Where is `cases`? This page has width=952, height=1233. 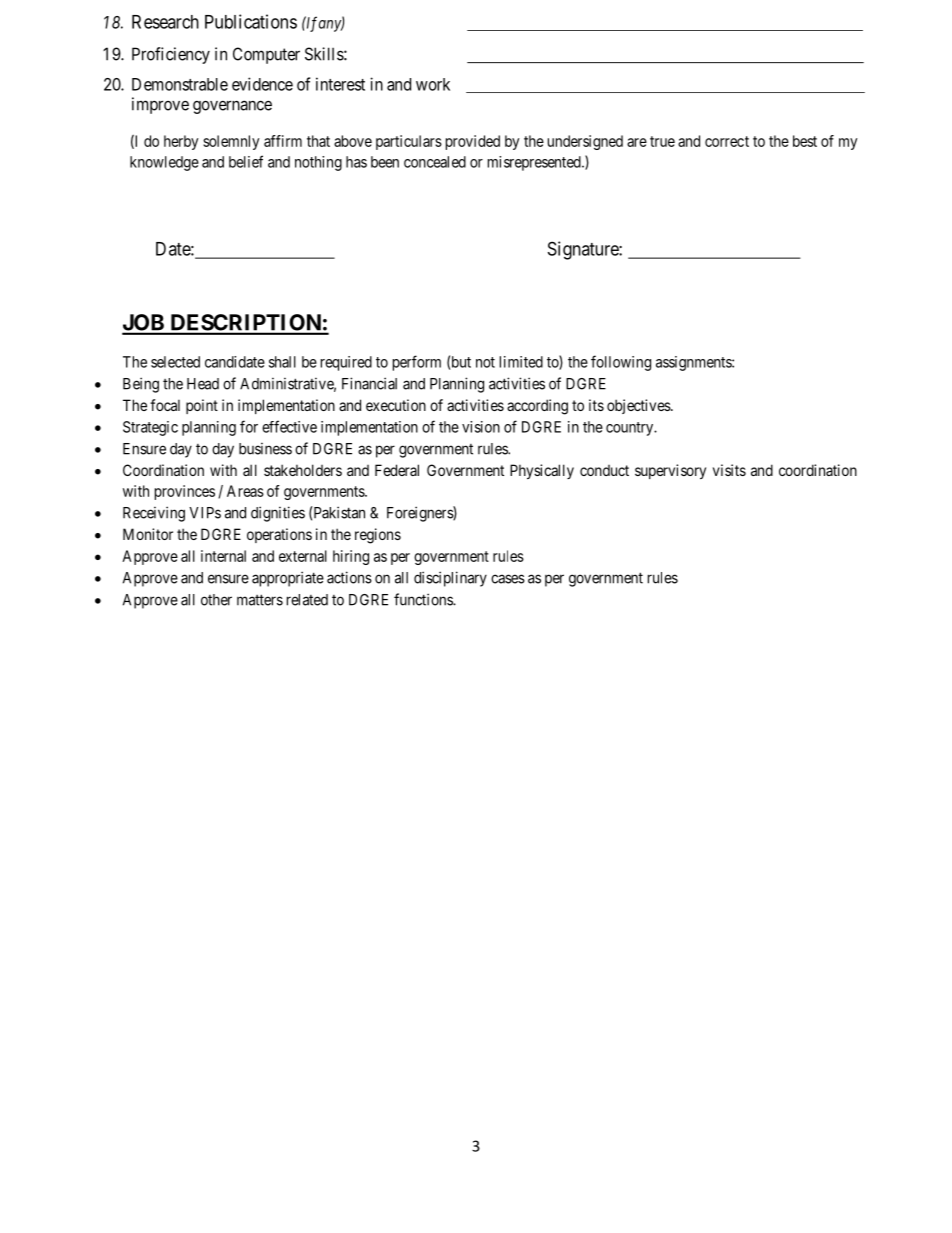
cases is located at coordinates (508, 579).
